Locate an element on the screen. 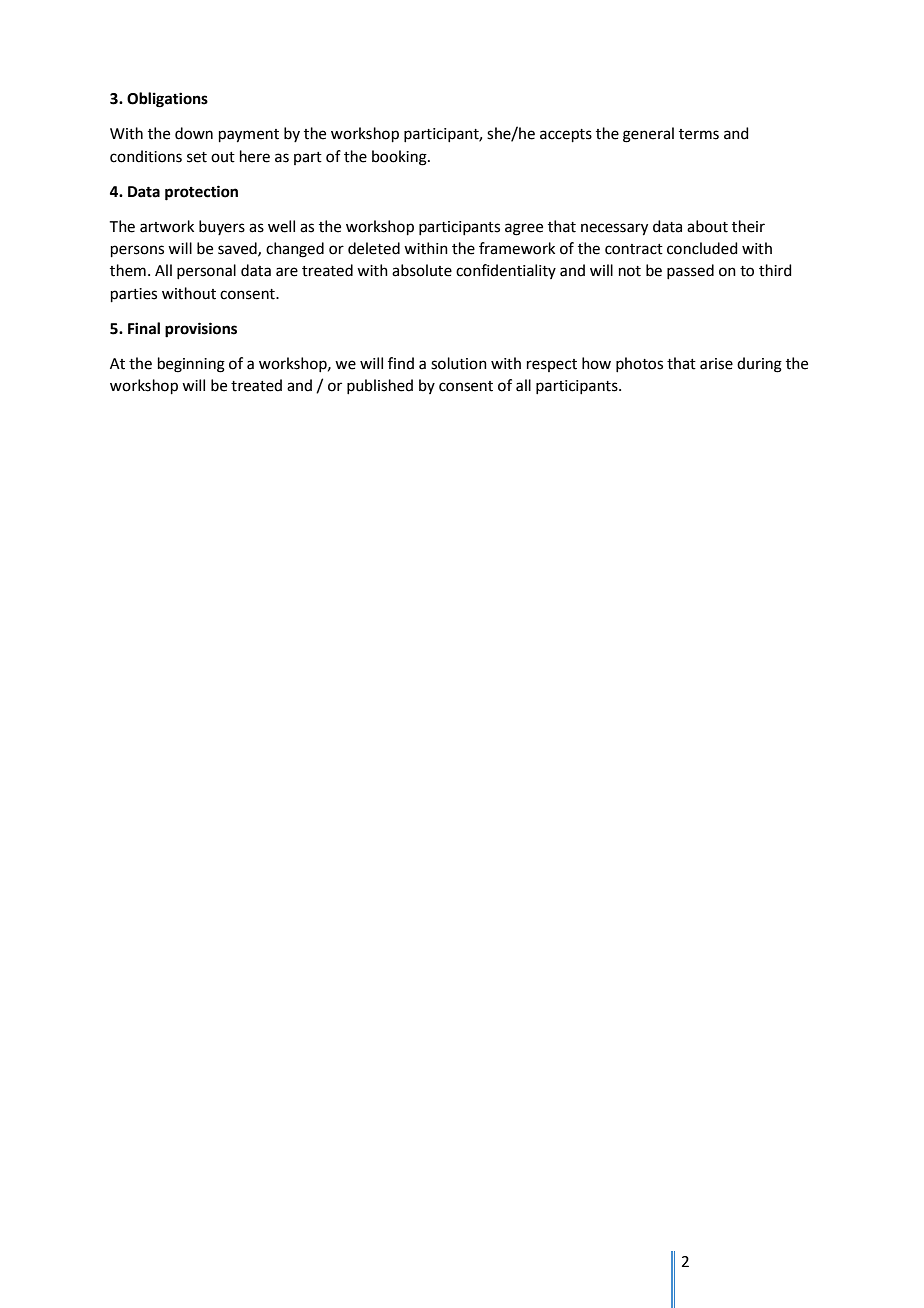  agree is located at coordinates (524, 229).
